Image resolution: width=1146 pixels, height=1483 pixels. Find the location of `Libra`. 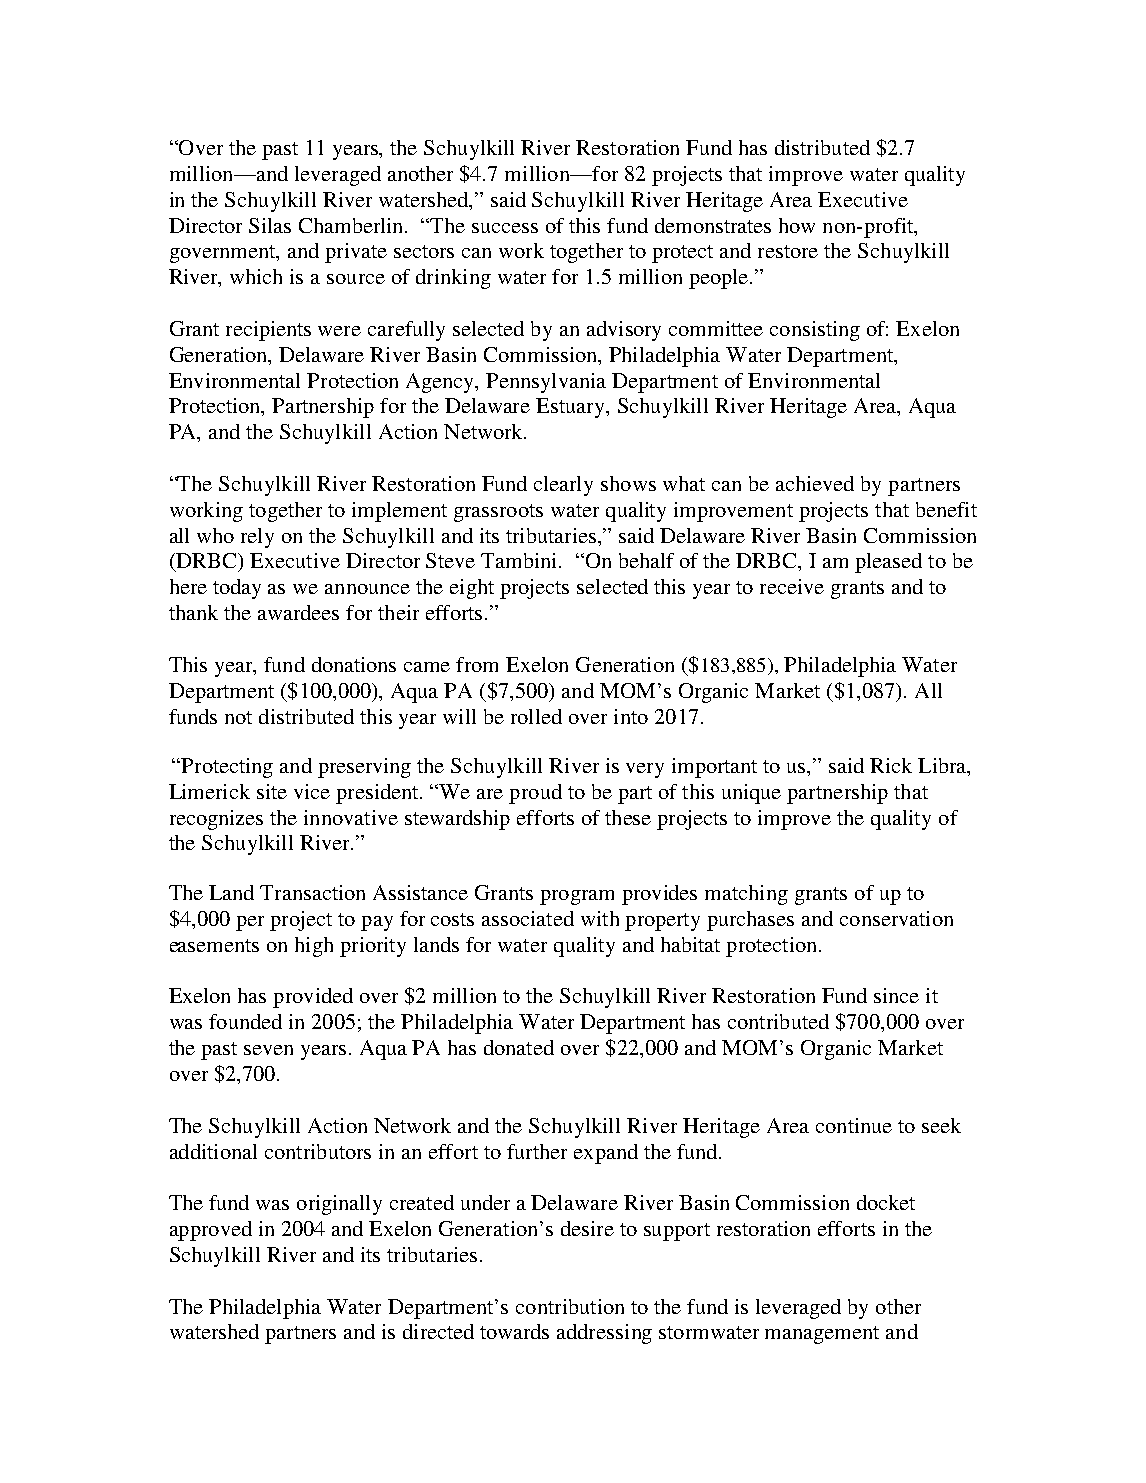

Libra is located at coordinates (943, 767).
